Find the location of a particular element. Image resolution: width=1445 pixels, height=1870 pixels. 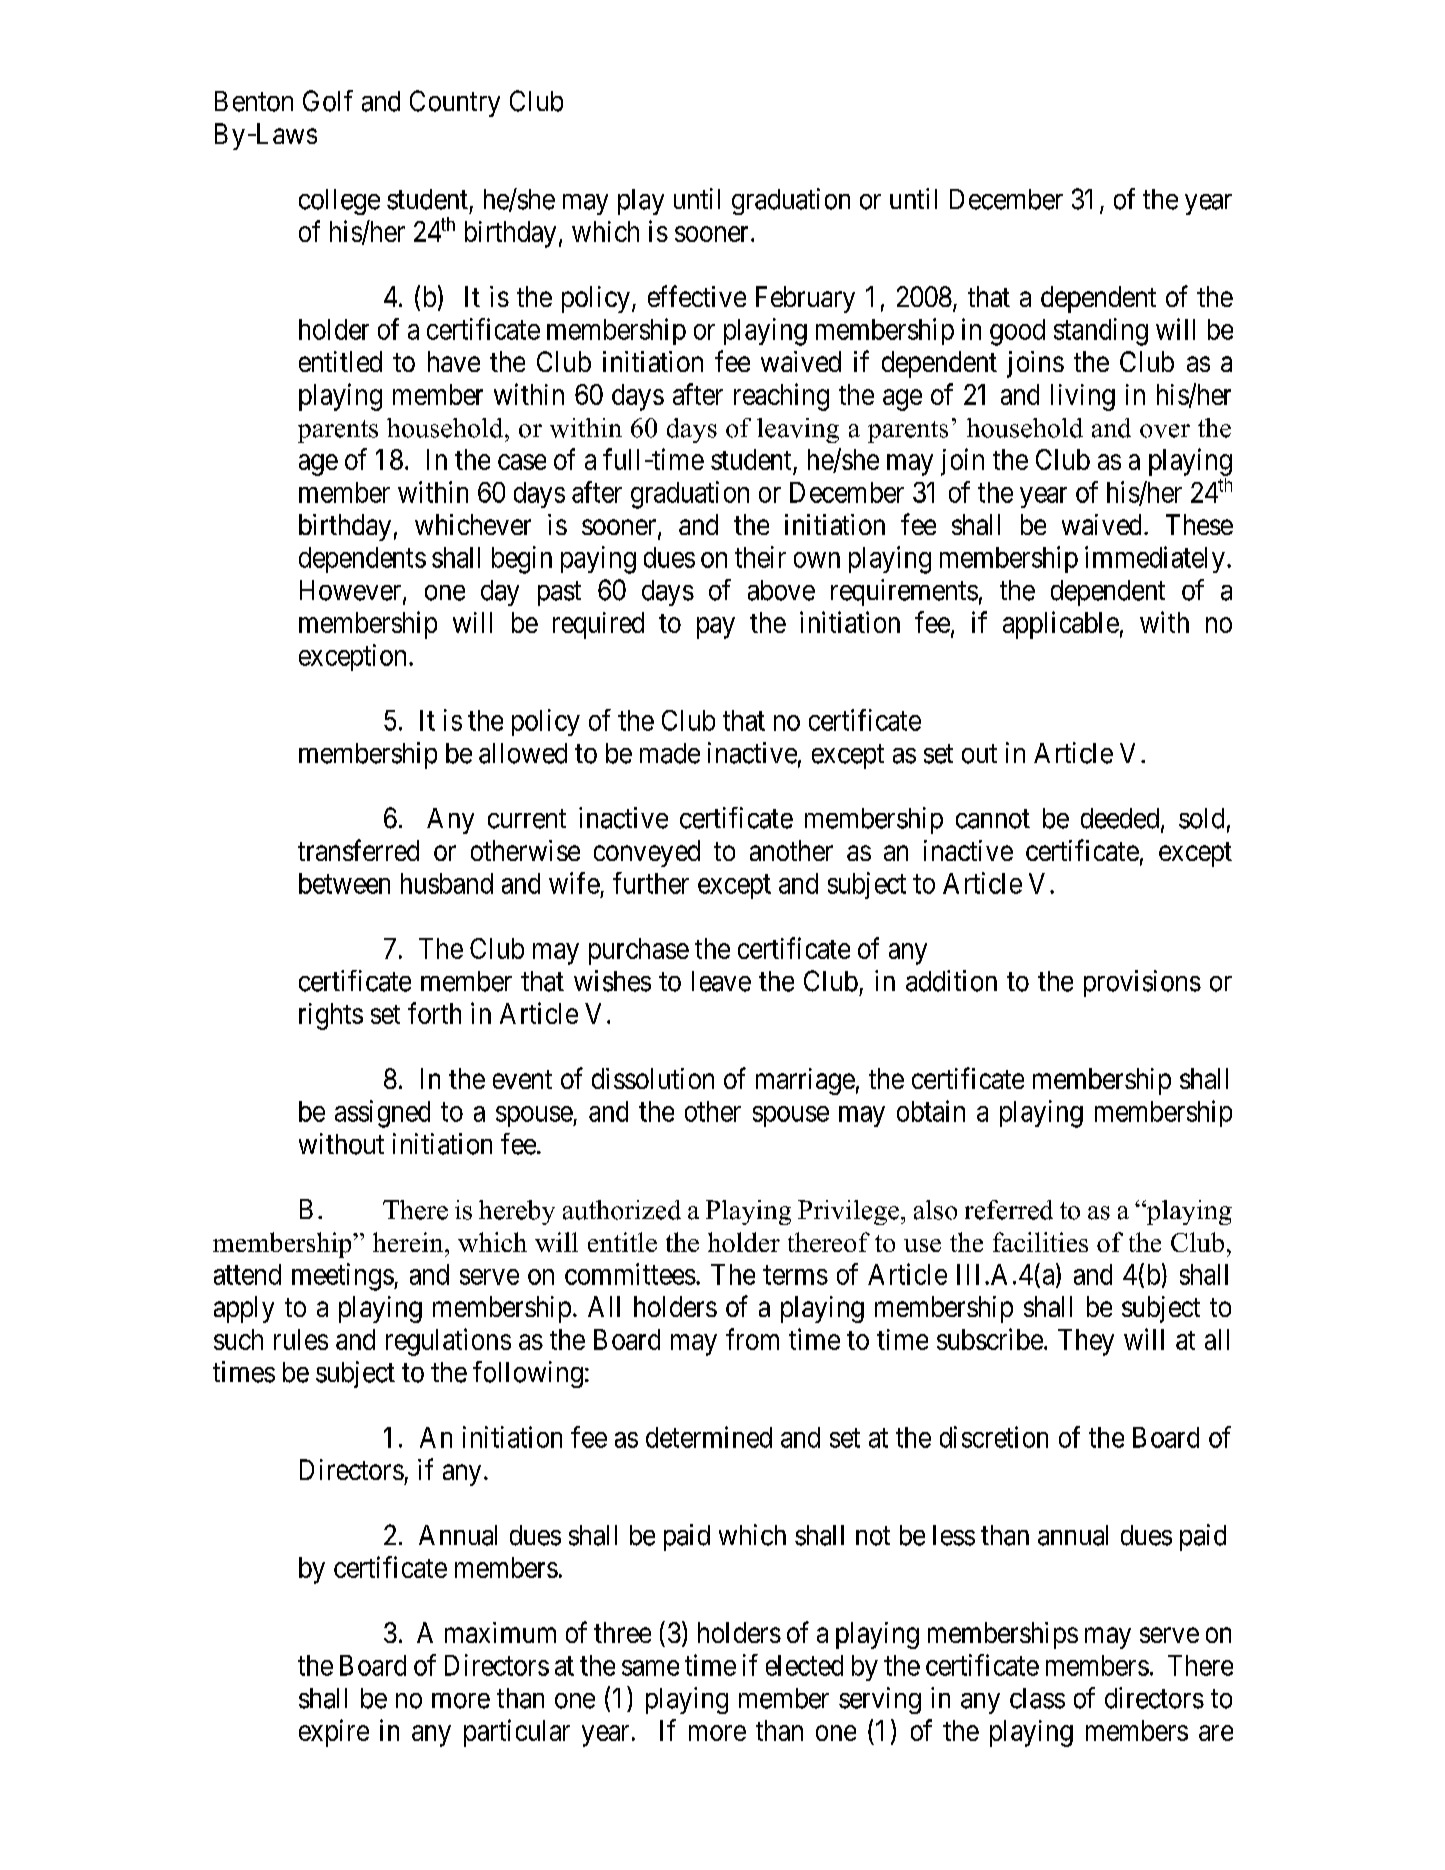

from is located at coordinates (752, 1339).
